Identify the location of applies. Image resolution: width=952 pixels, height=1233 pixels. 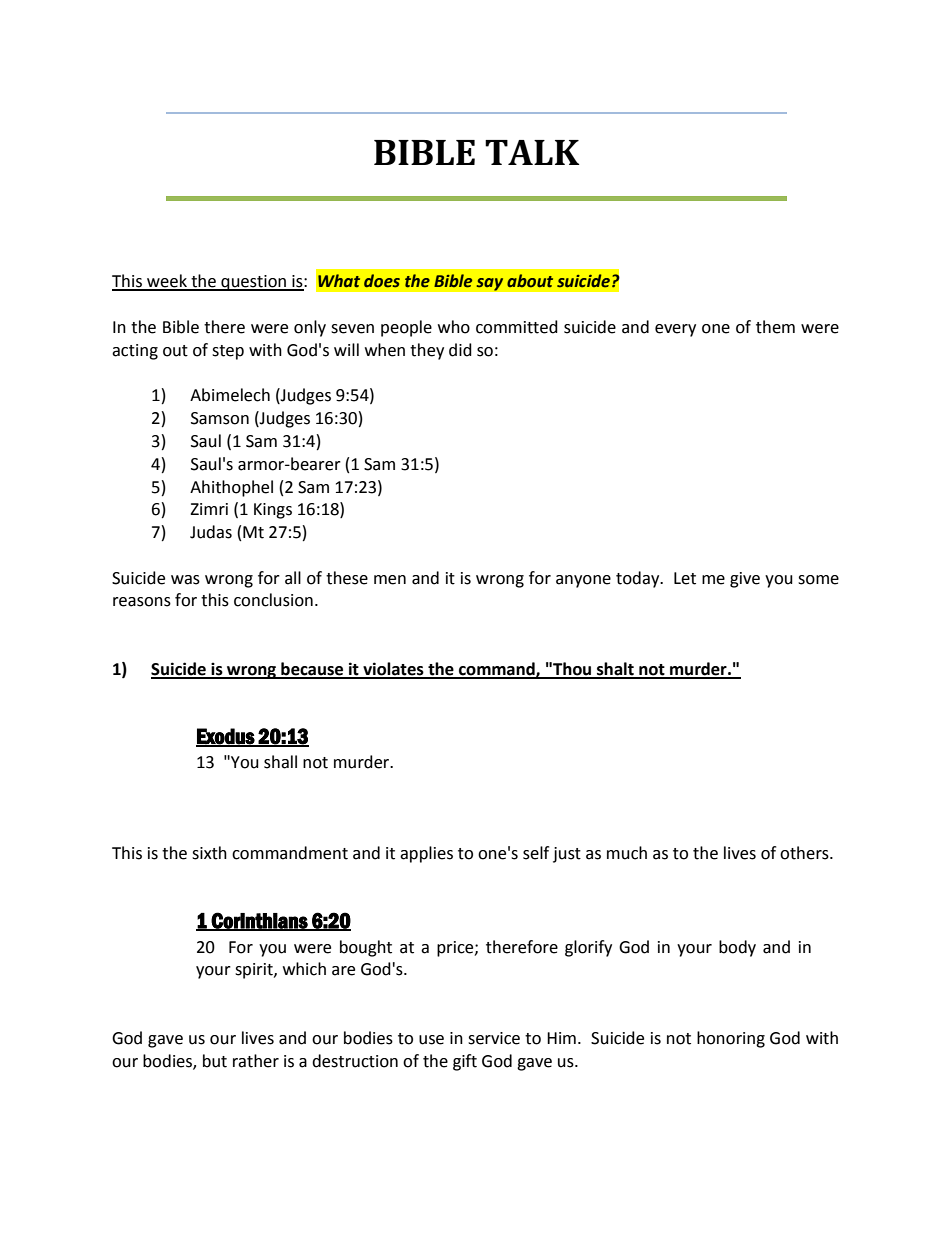
(426, 854).
